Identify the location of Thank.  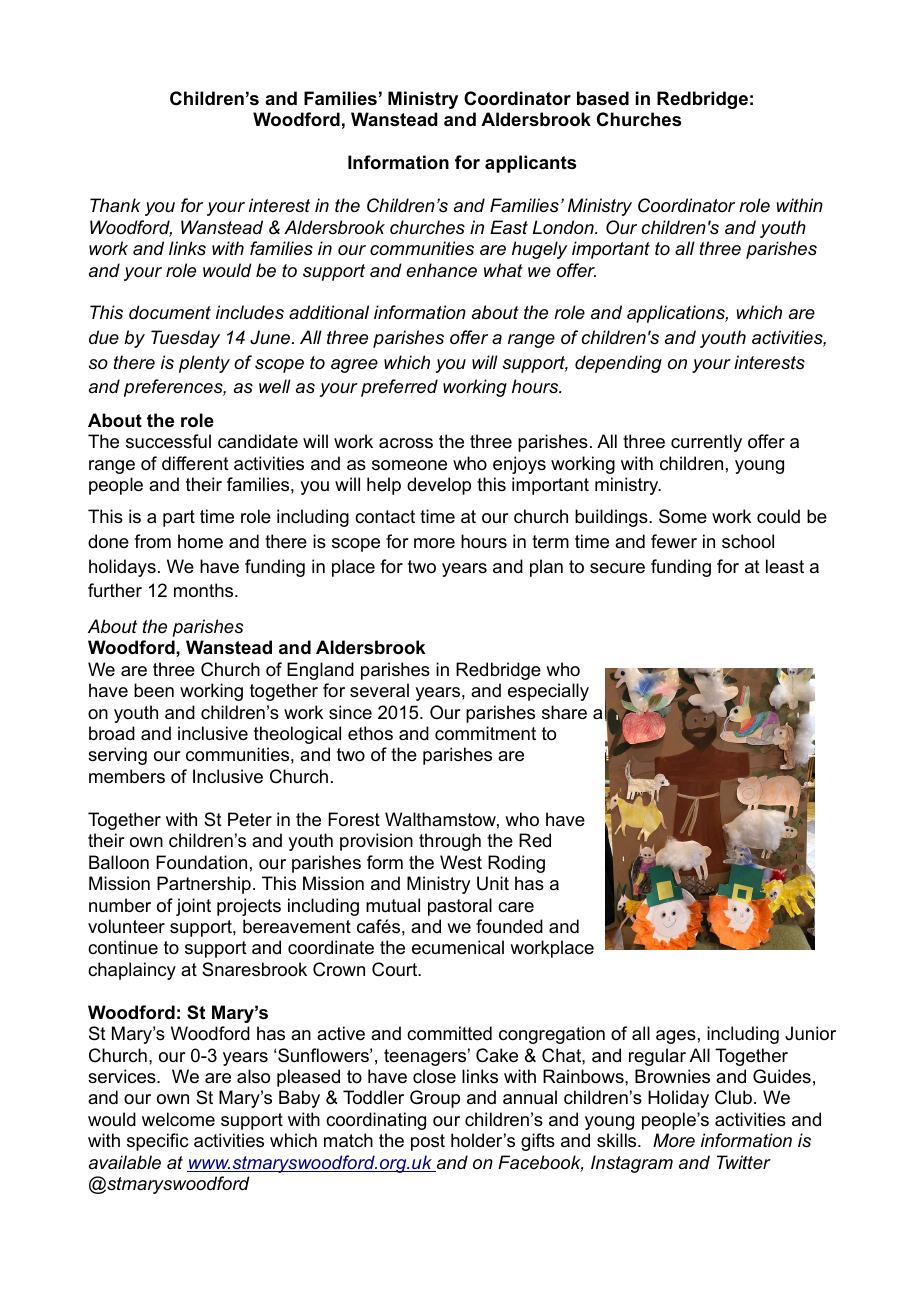
(115, 205).
